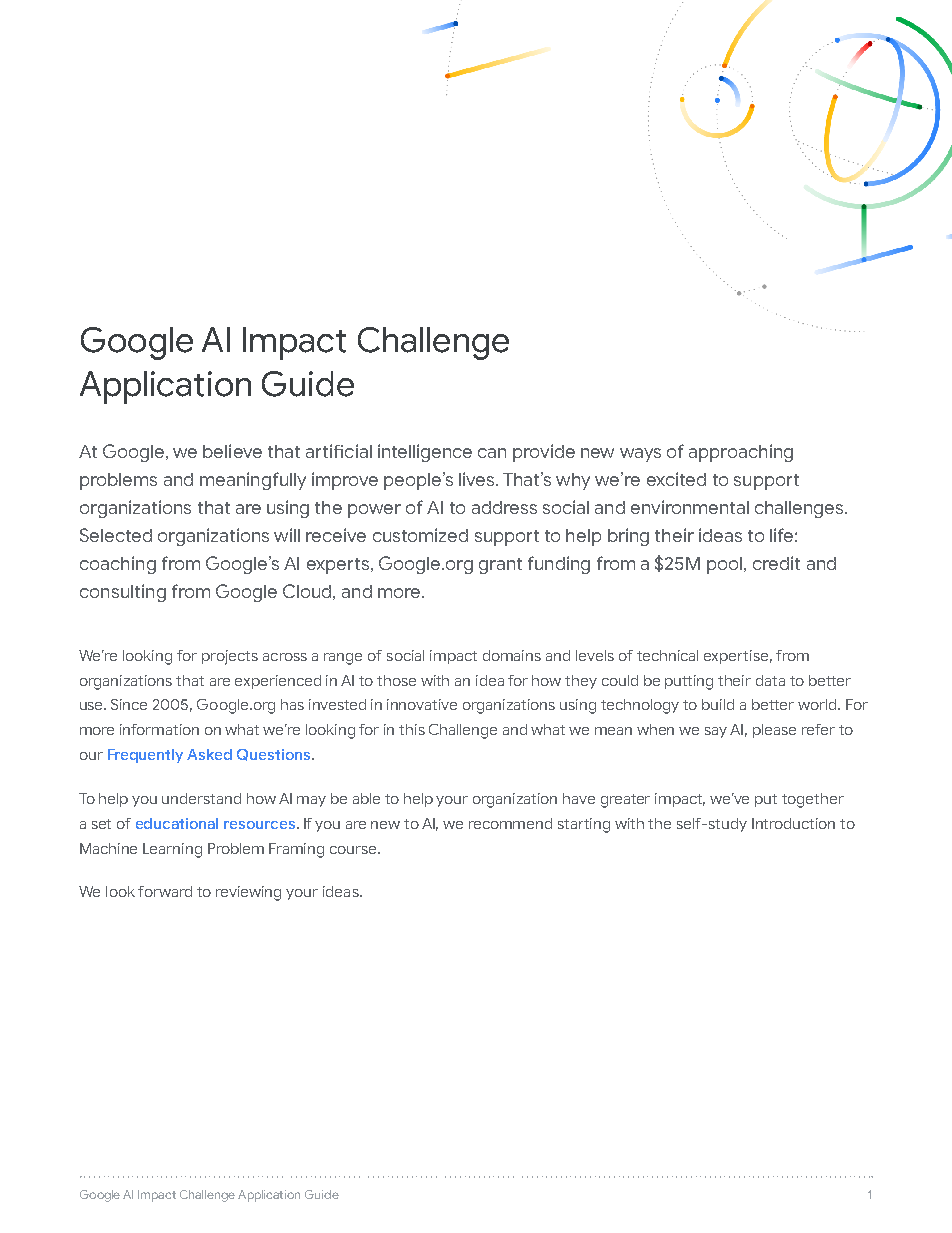 This document has width=952, height=1233. Describe the element at coordinates (741, 453) in the document. I see `approaching` at that location.
